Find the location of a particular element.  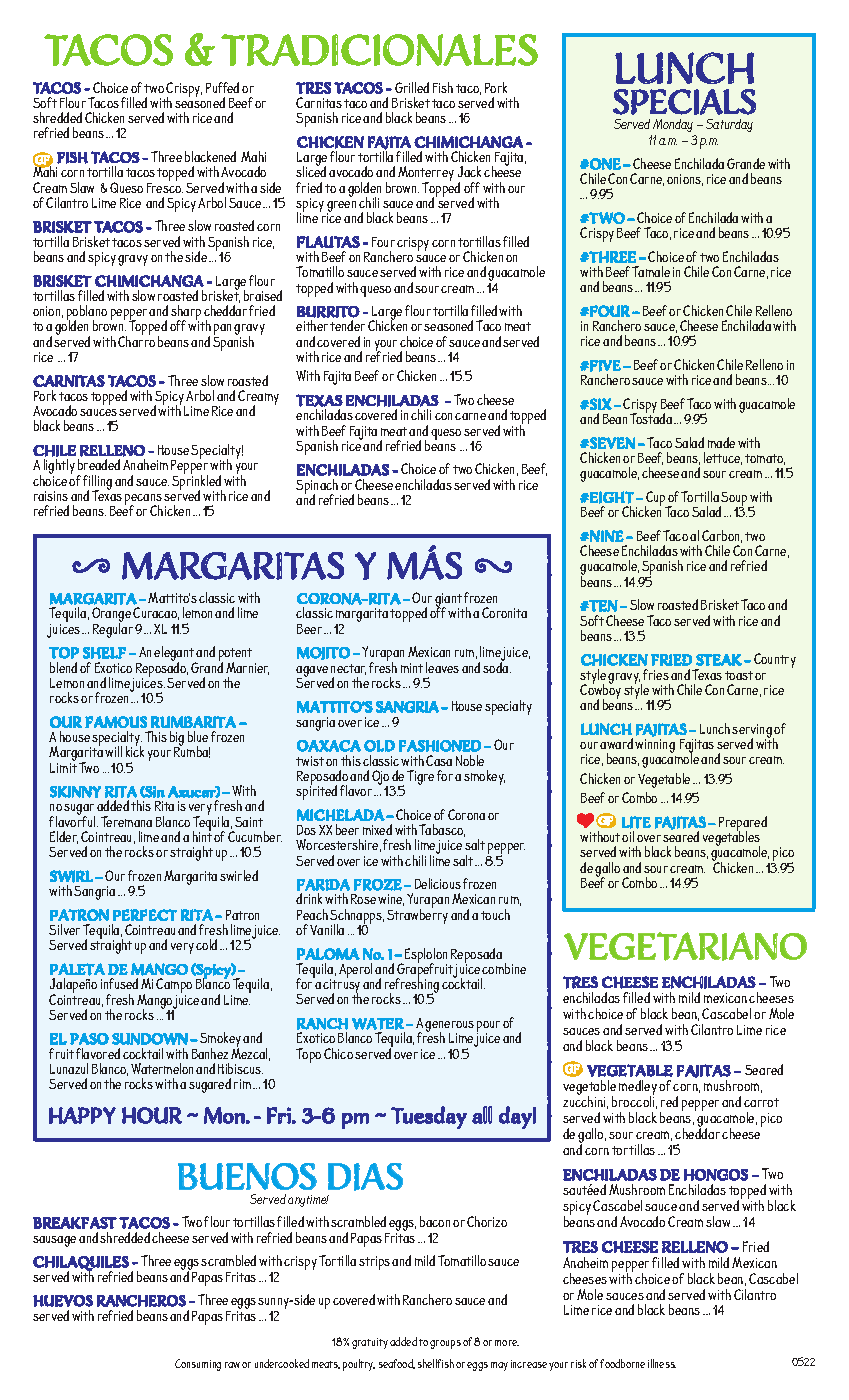

Consuming is located at coordinates (198, 1365).
